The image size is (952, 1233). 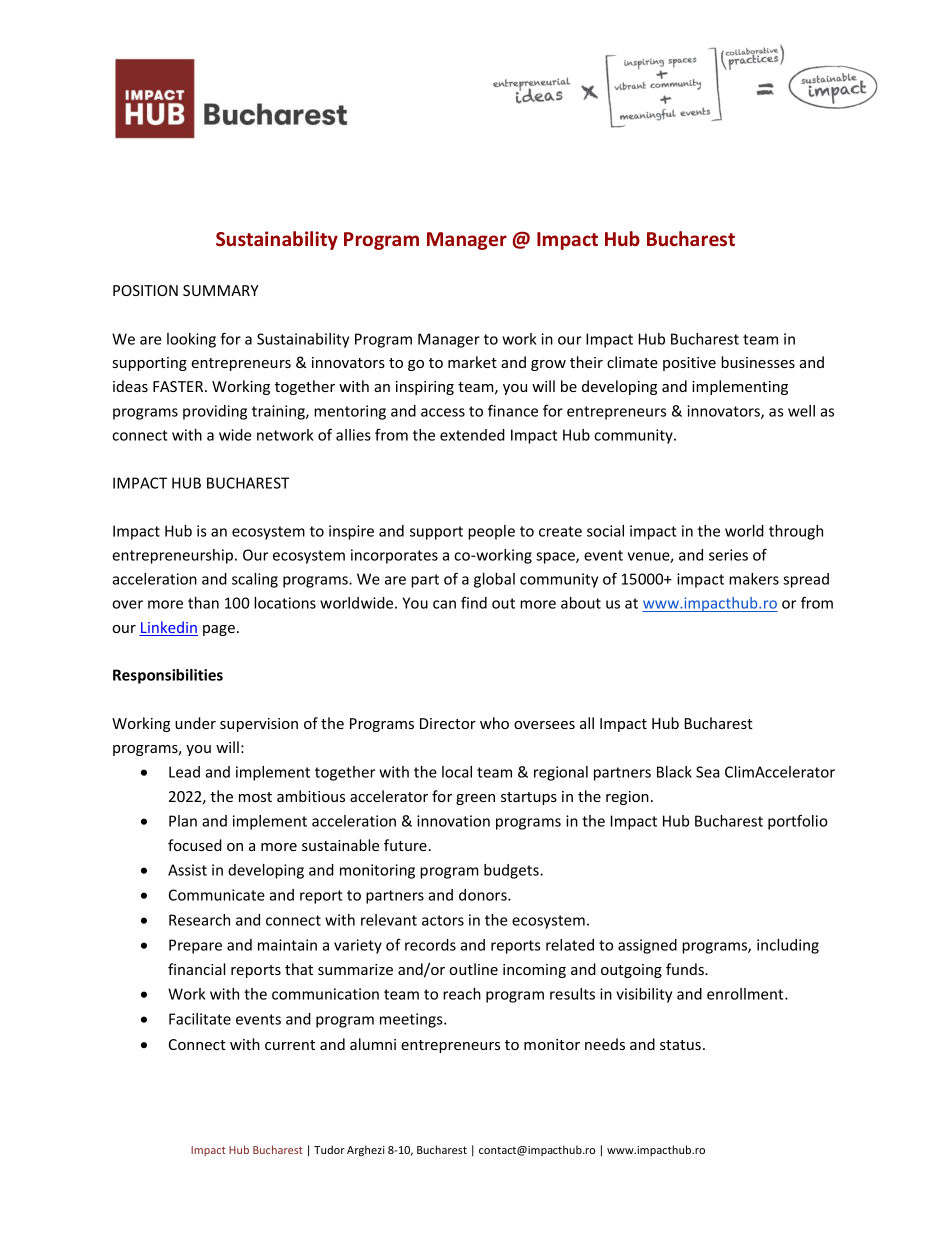 What do you see at coordinates (758, 362) in the image?
I see `businesses` at bounding box center [758, 362].
